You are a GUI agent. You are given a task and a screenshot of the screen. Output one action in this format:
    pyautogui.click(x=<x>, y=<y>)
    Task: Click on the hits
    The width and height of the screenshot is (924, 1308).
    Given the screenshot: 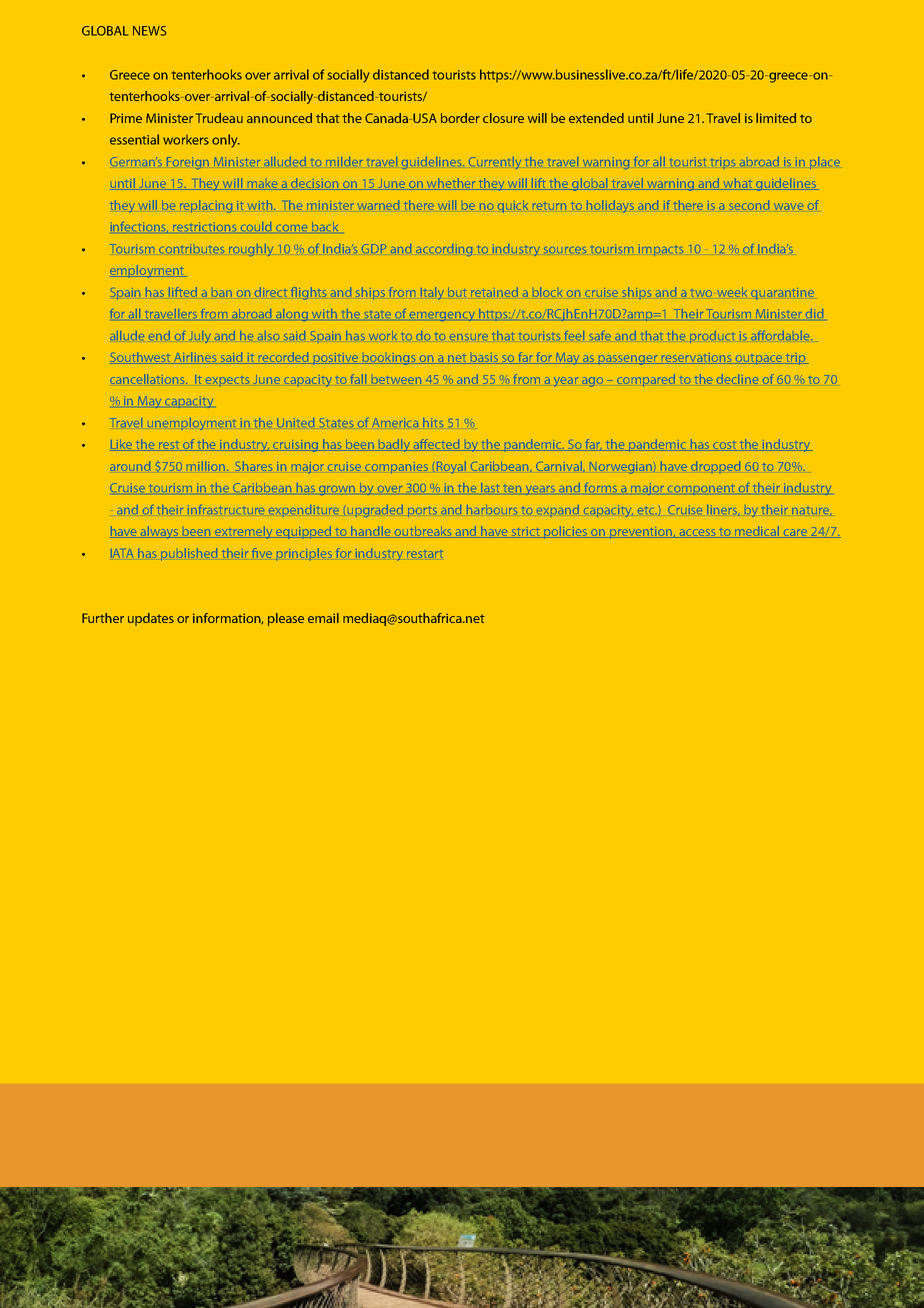 What is the action you would take?
    pyautogui.click(x=433, y=422)
